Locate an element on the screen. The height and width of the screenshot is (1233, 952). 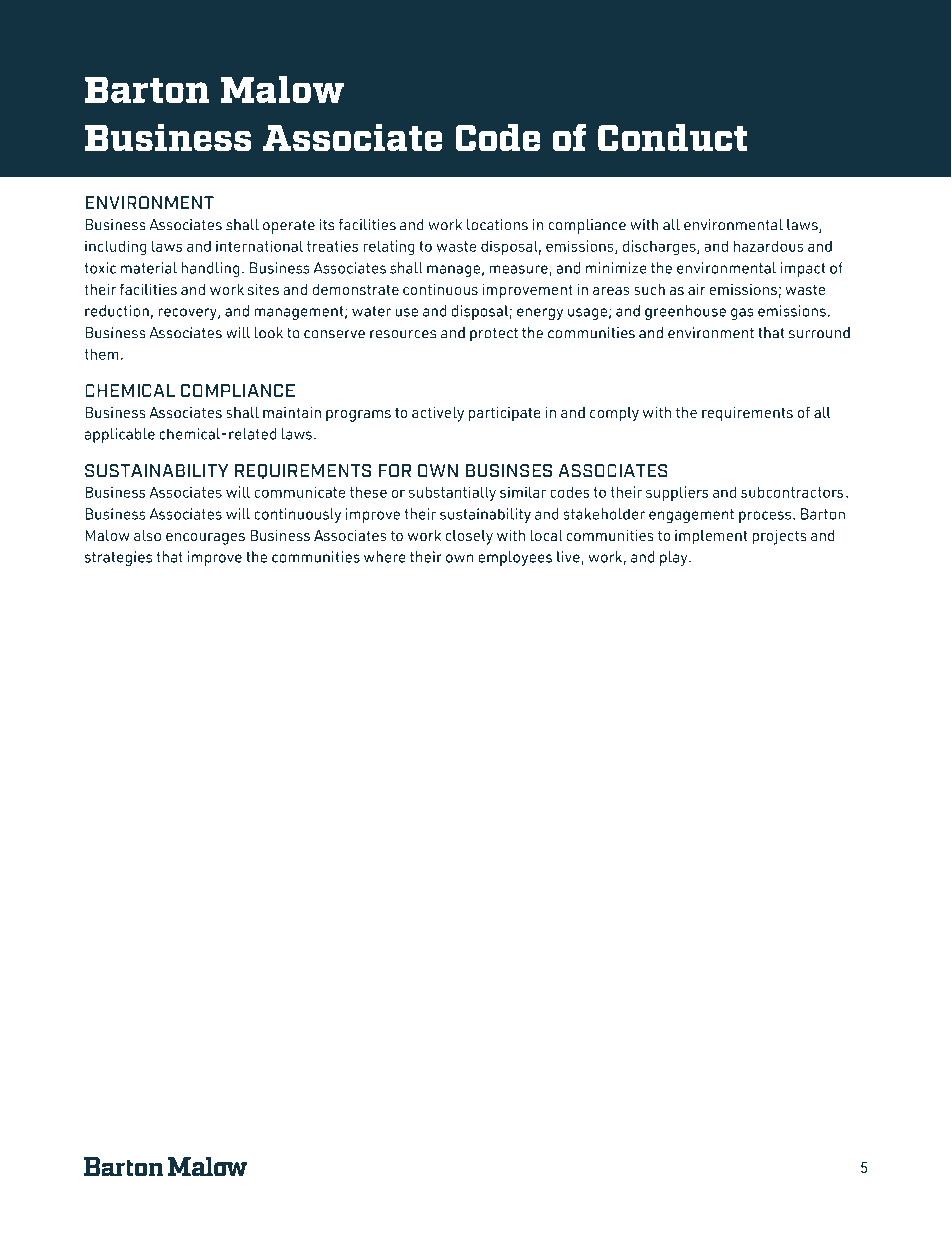
hazardous is located at coordinates (769, 246).
